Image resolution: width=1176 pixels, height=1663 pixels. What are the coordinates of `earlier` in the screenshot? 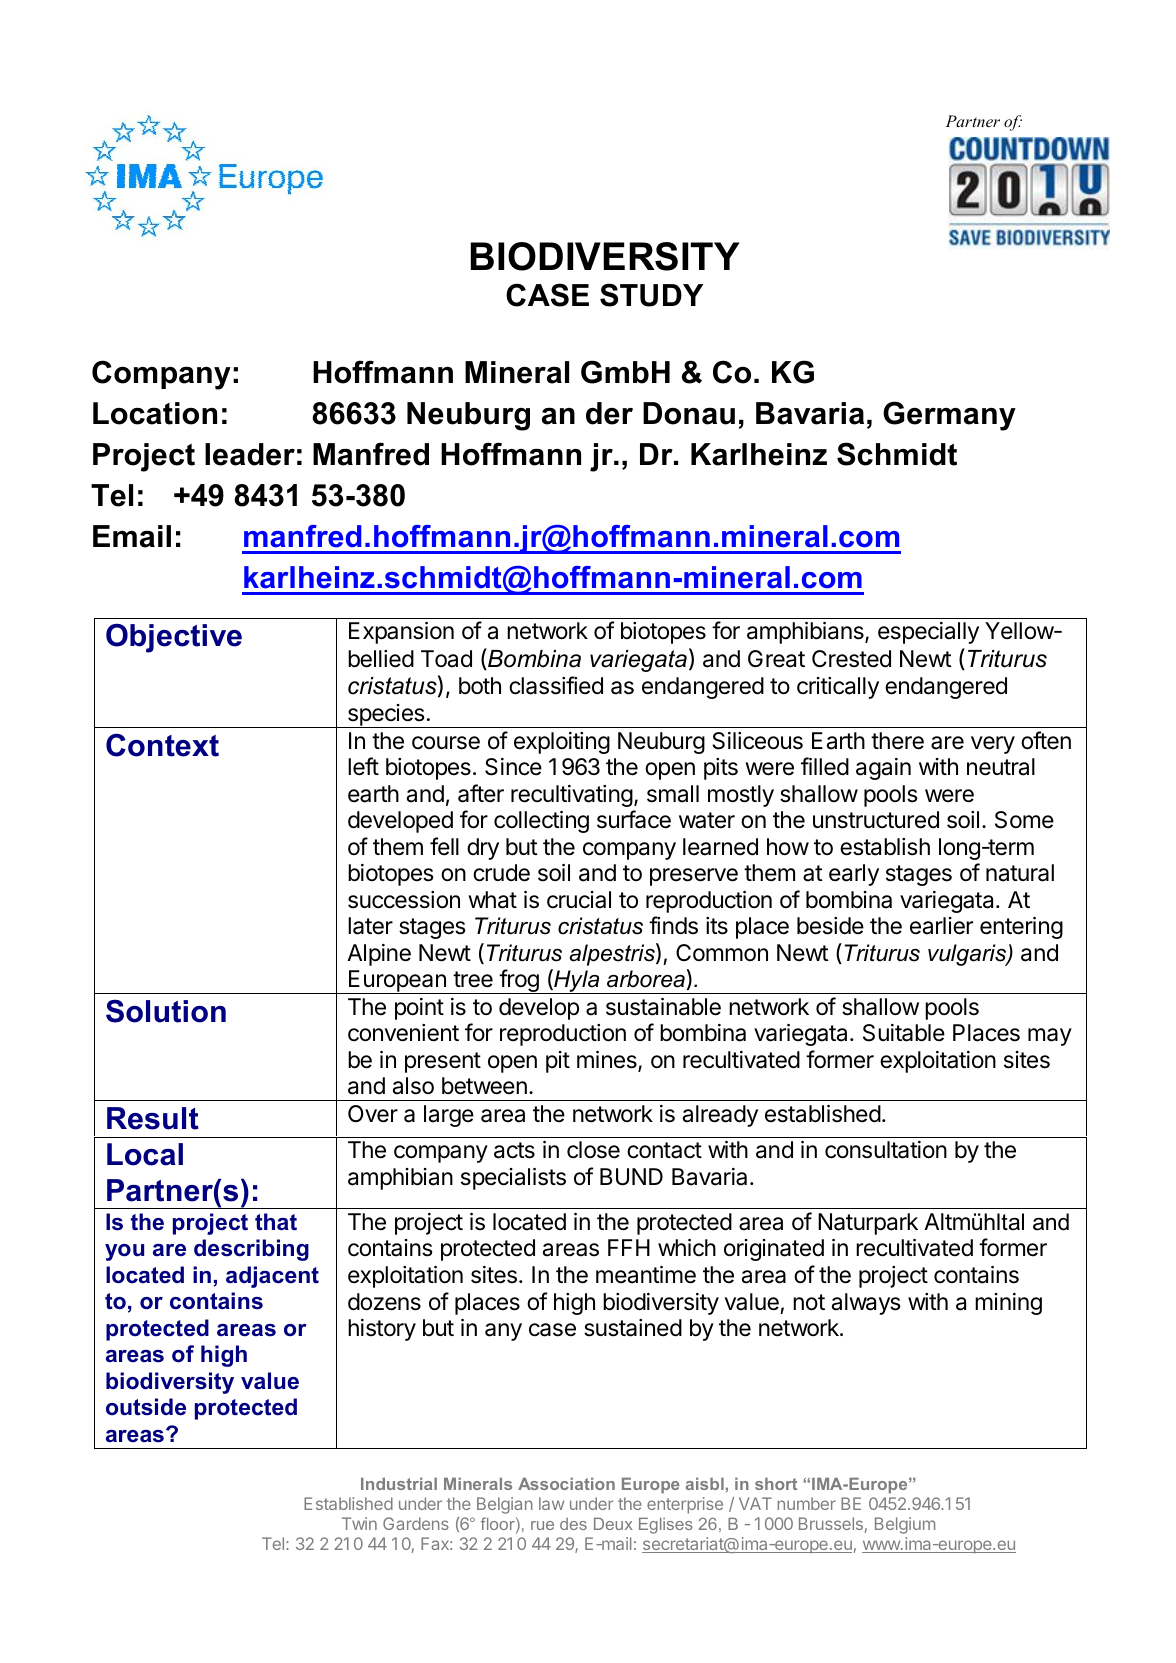 It's located at (941, 926).
